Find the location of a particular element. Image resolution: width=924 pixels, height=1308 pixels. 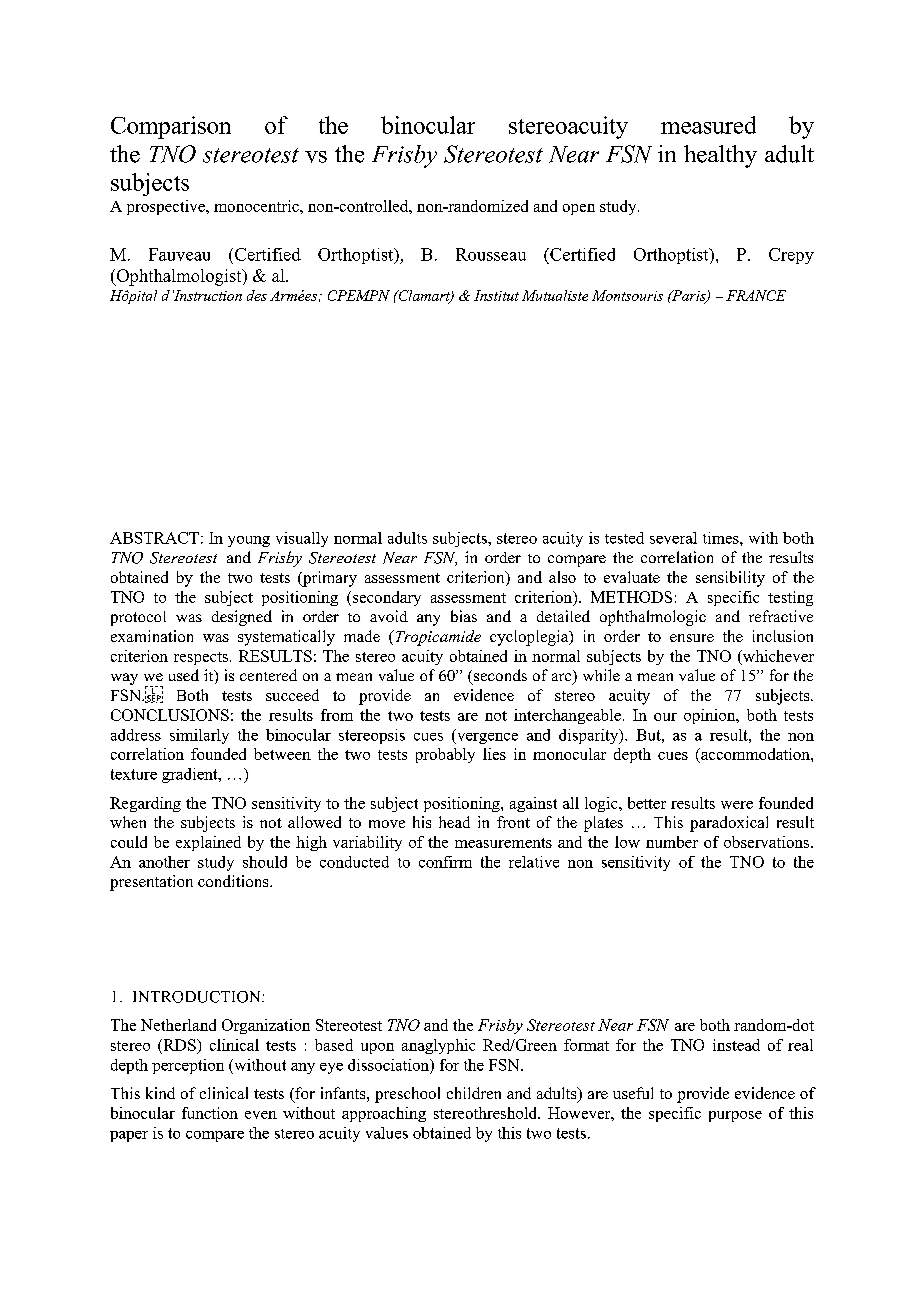

healthy is located at coordinates (720, 156).
